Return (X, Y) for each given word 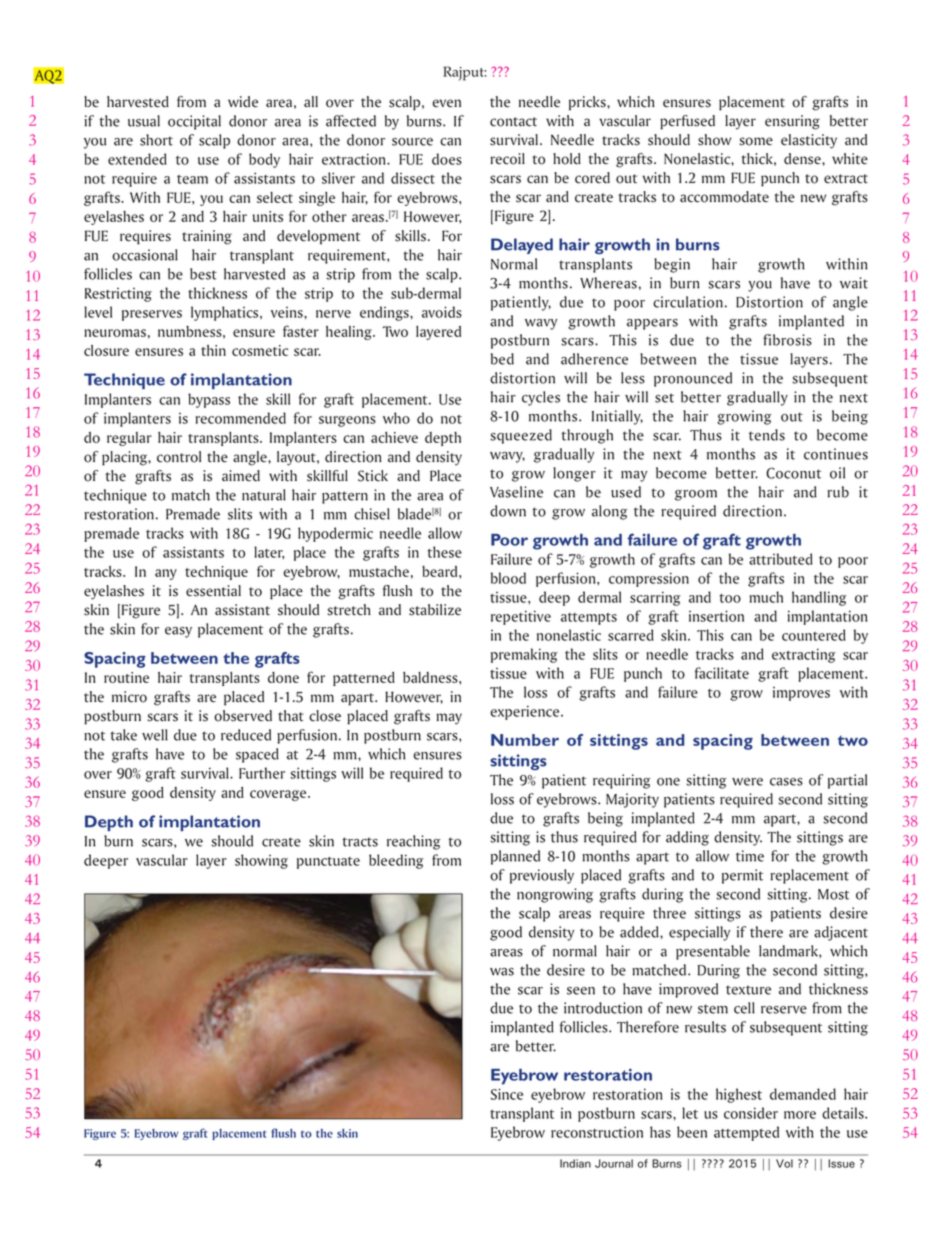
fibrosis (787, 340)
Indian (575, 1163)
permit (742, 876)
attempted (746, 1133)
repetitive (521, 617)
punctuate (328, 863)
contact (513, 122)
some (756, 141)
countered (814, 635)
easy (178, 632)
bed (502, 359)
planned (515, 857)
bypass (209, 400)
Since (507, 1094)
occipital (194, 122)
